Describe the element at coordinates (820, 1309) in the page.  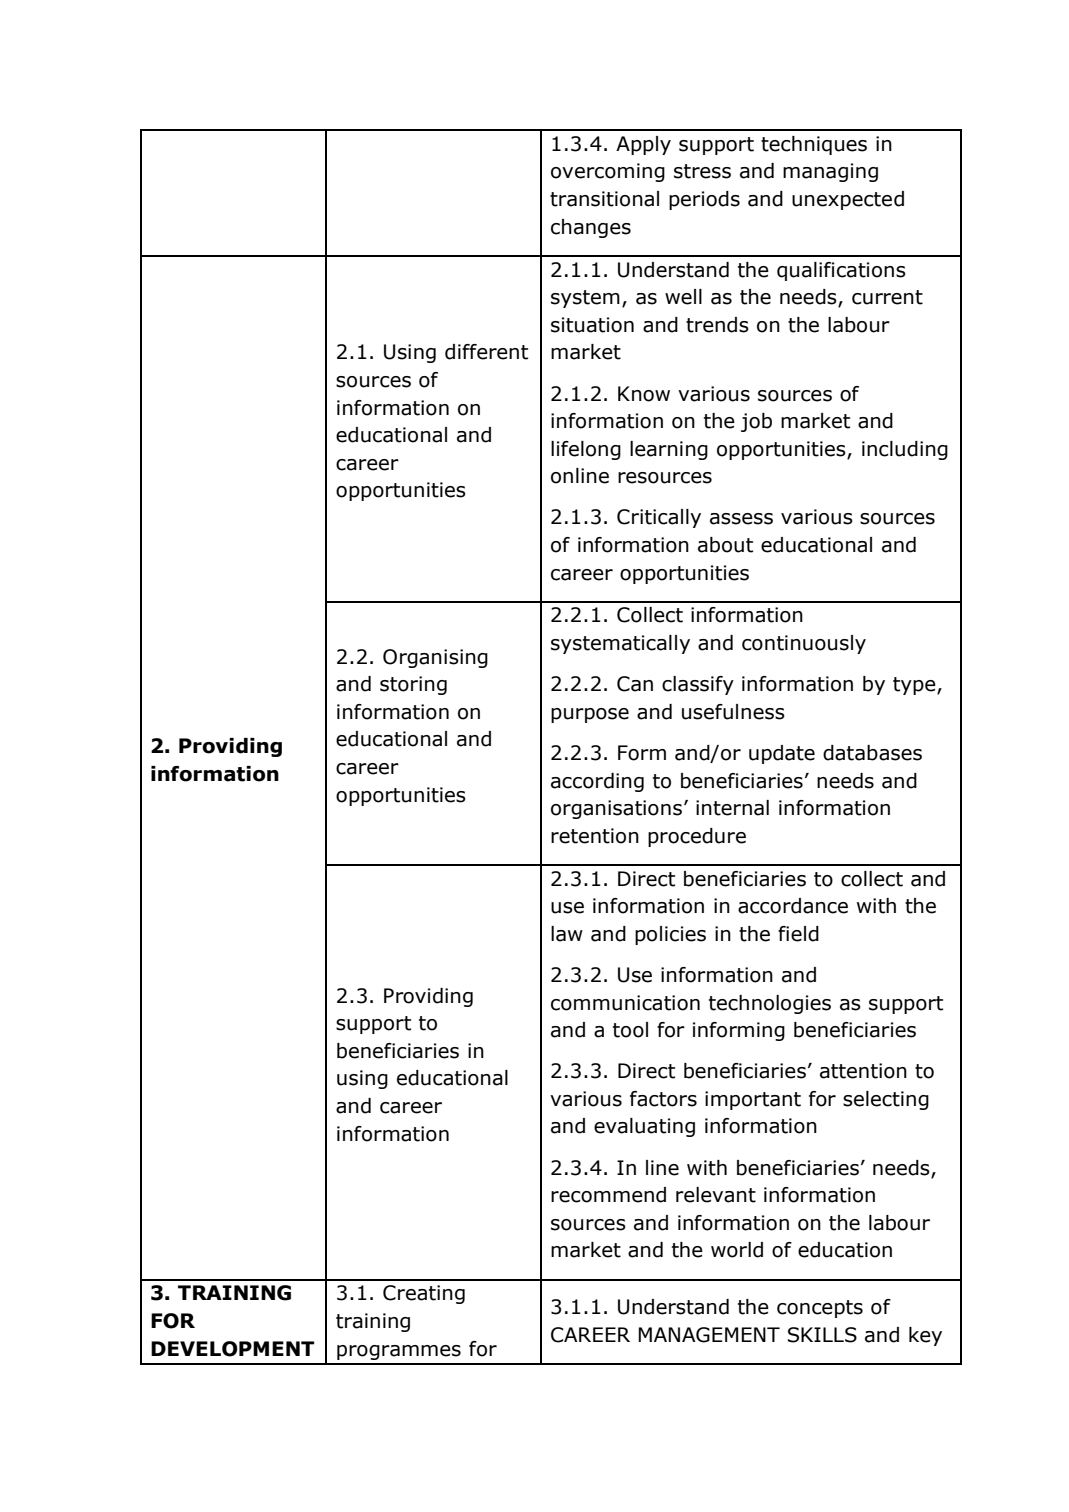
I see `concepts` at that location.
